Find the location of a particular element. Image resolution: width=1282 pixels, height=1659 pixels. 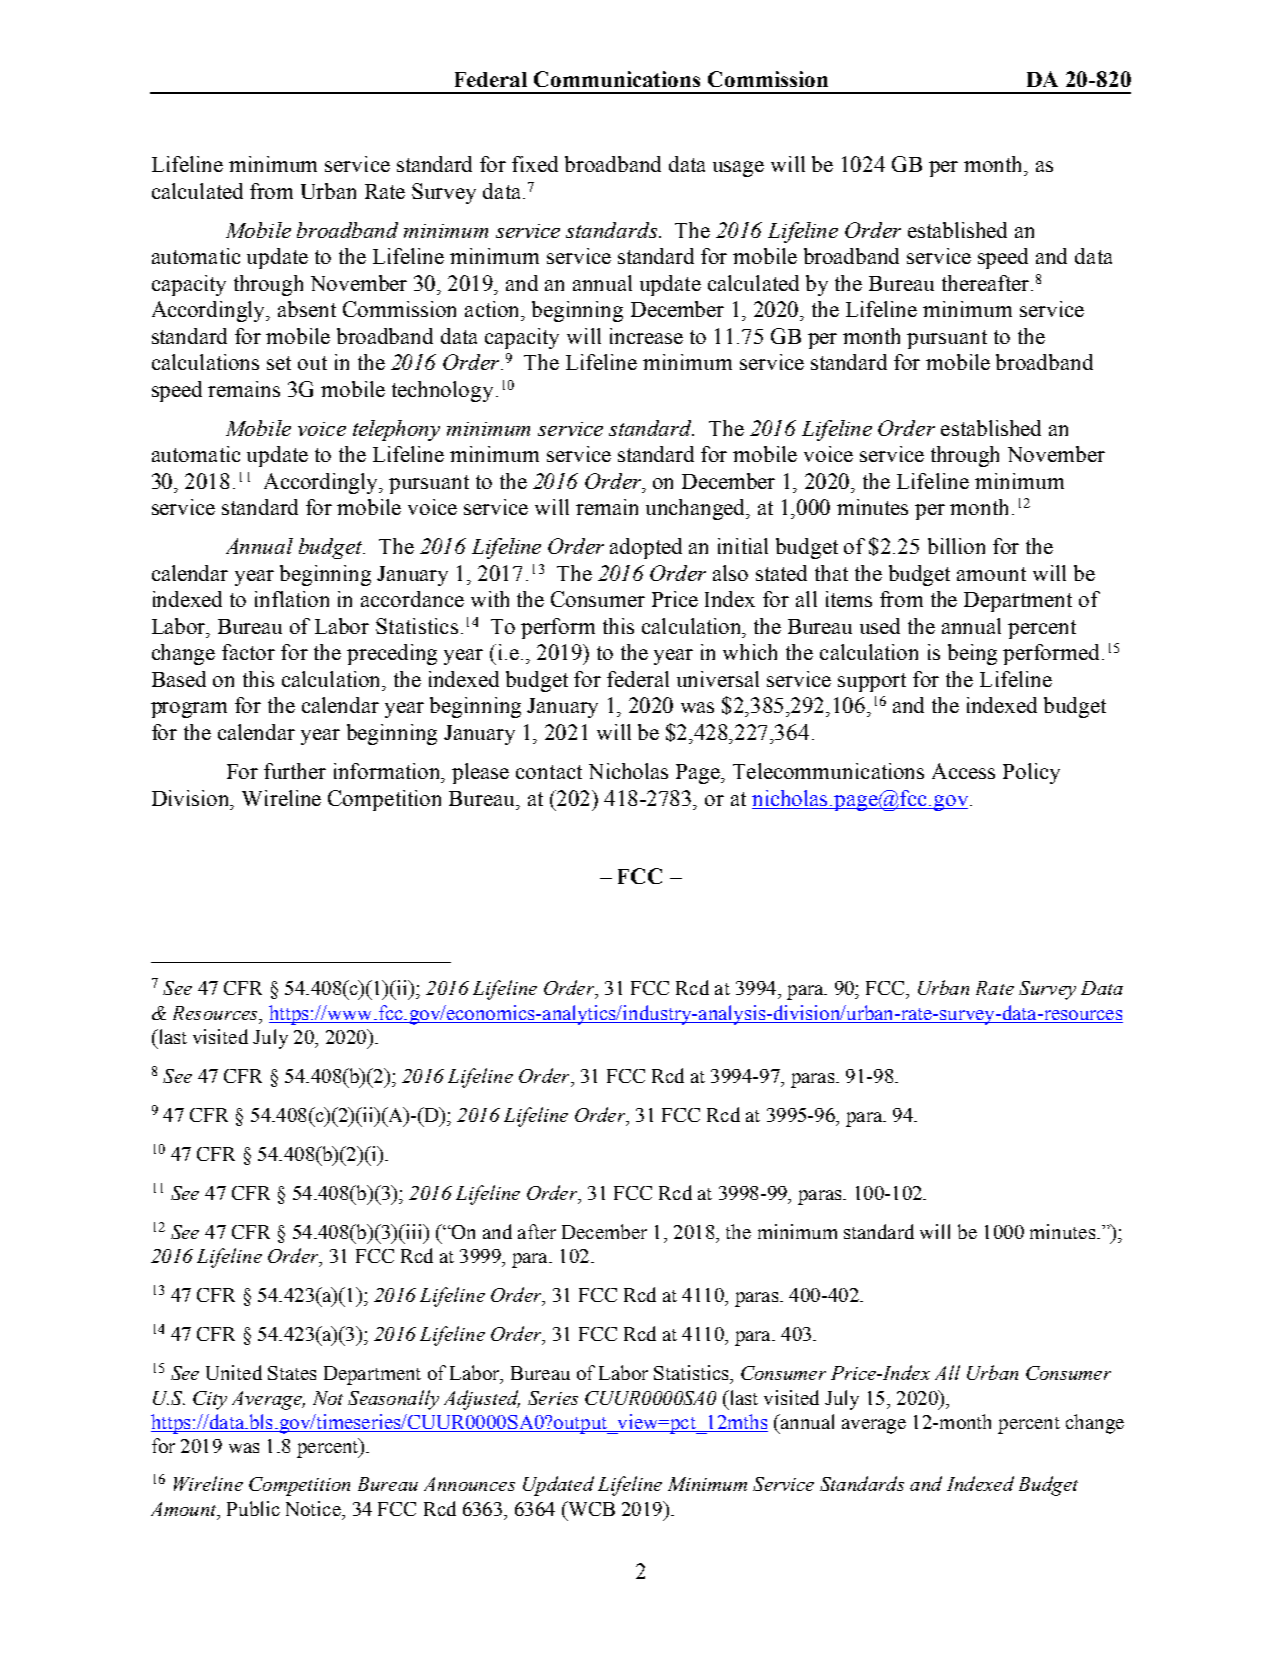

usage is located at coordinates (738, 169).
